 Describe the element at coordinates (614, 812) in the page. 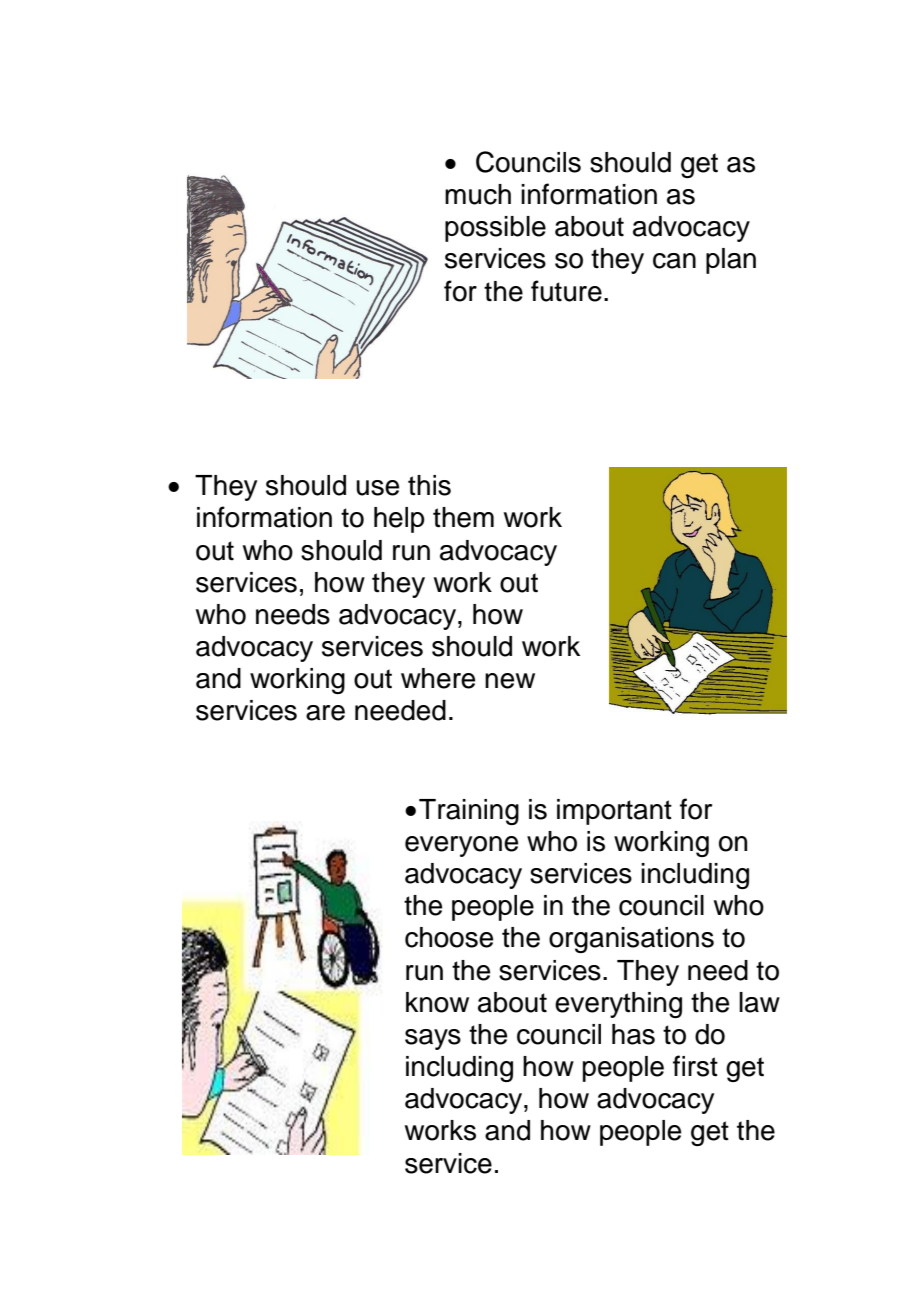

I see `important` at that location.
